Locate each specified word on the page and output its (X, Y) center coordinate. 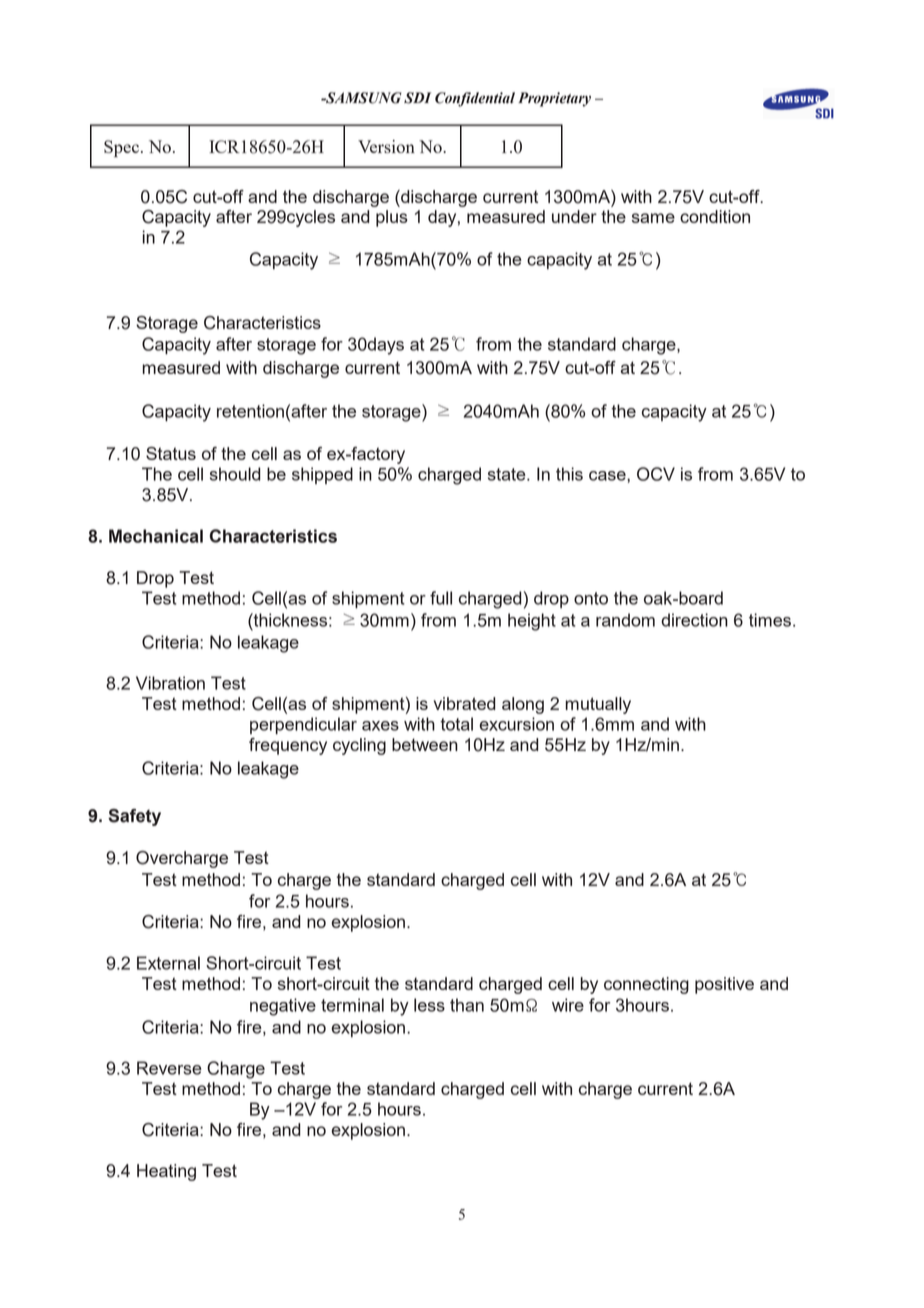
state (508, 474)
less (429, 1005)
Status (171, 453)
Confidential (475, 99)
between (425, 744)
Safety (134, 817)
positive (724, 985)
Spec (121, 148)
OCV (656, 474)
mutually (598, 705)
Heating (166, 1172)
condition (715, 216)
